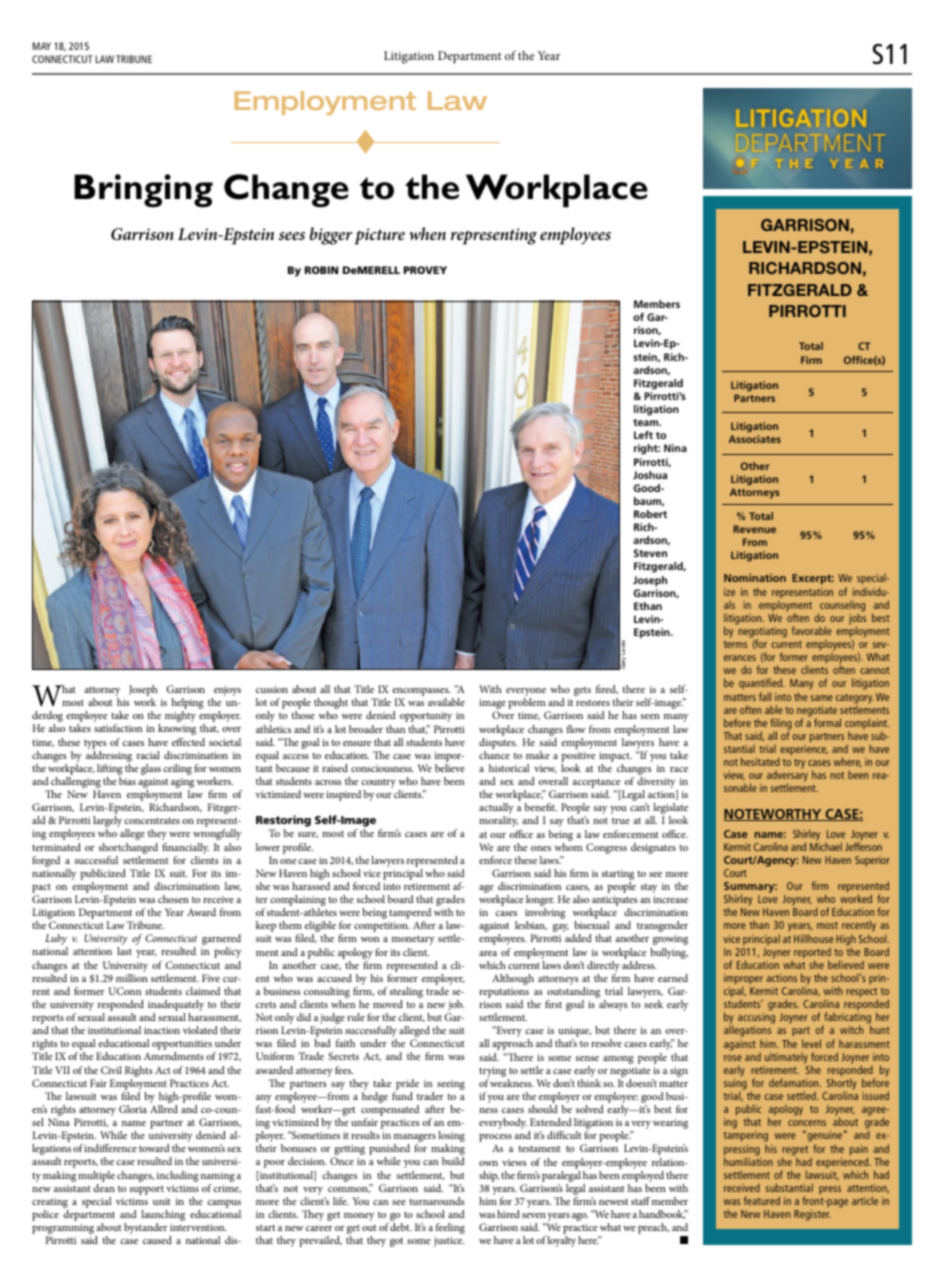 The width and height of the document is (944, 1288). Describe the element at coordinates (42, 46) in the document. I see `May` at that location.
